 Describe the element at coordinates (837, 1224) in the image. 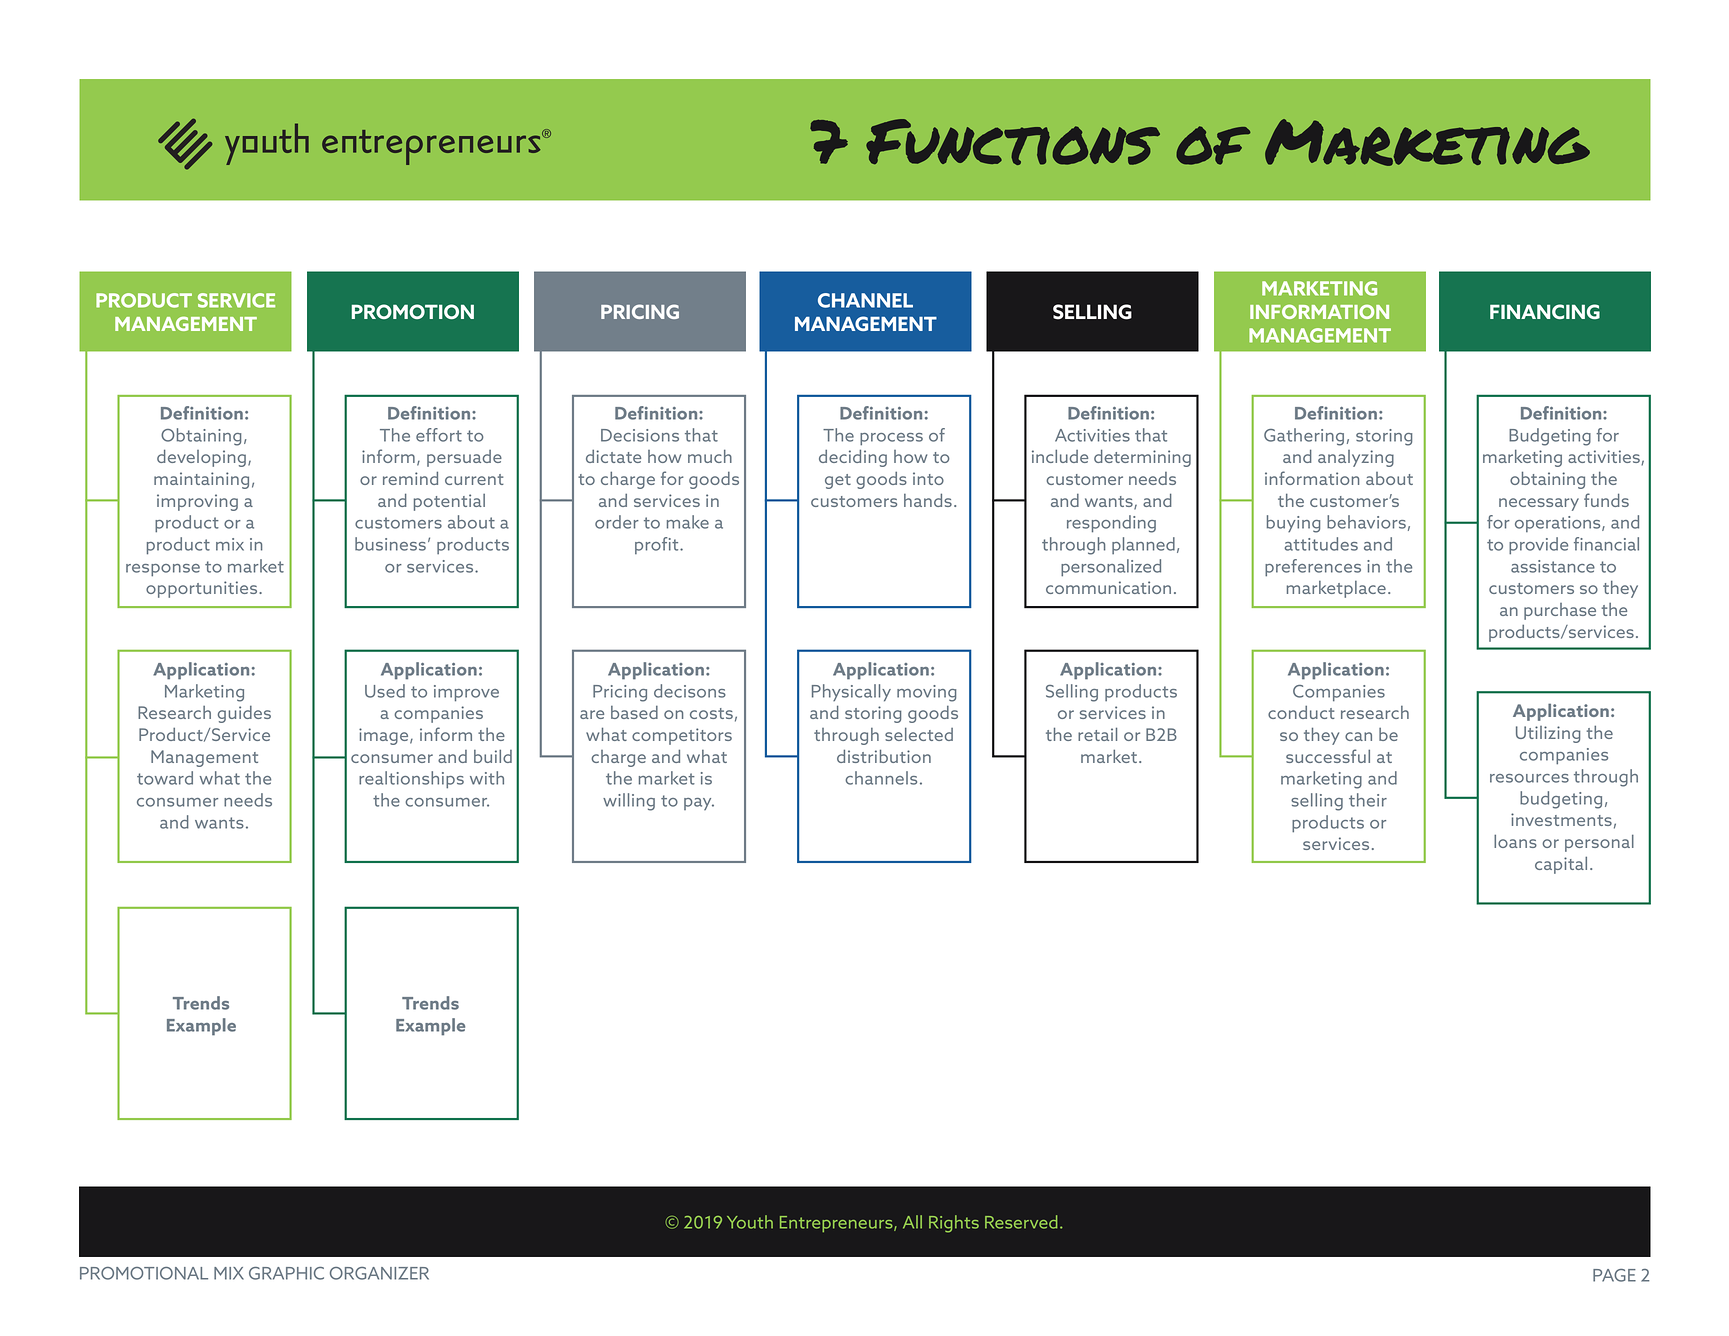

I see `Entrepreneurs` at that location.
